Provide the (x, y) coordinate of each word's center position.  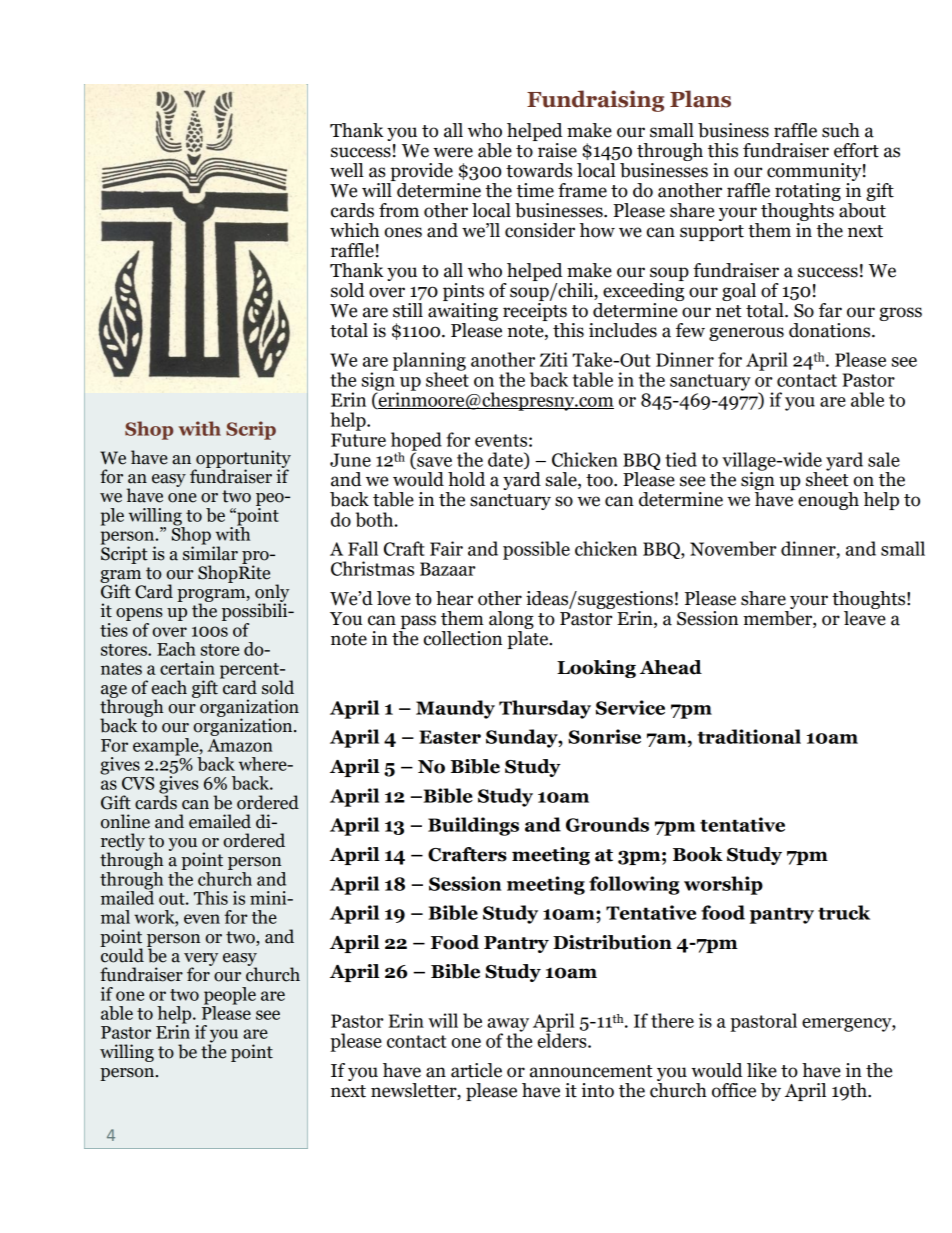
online (125, 821)
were (453, 152)
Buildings (473, 826)
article (476, 1070)
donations (831, 330)
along (511, 620)
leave (865, 617)
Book (698, 854)
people (230, 997)
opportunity (242, 460)
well (347, 170)
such (841, 130)
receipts (535, 313)
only (272, 594)
